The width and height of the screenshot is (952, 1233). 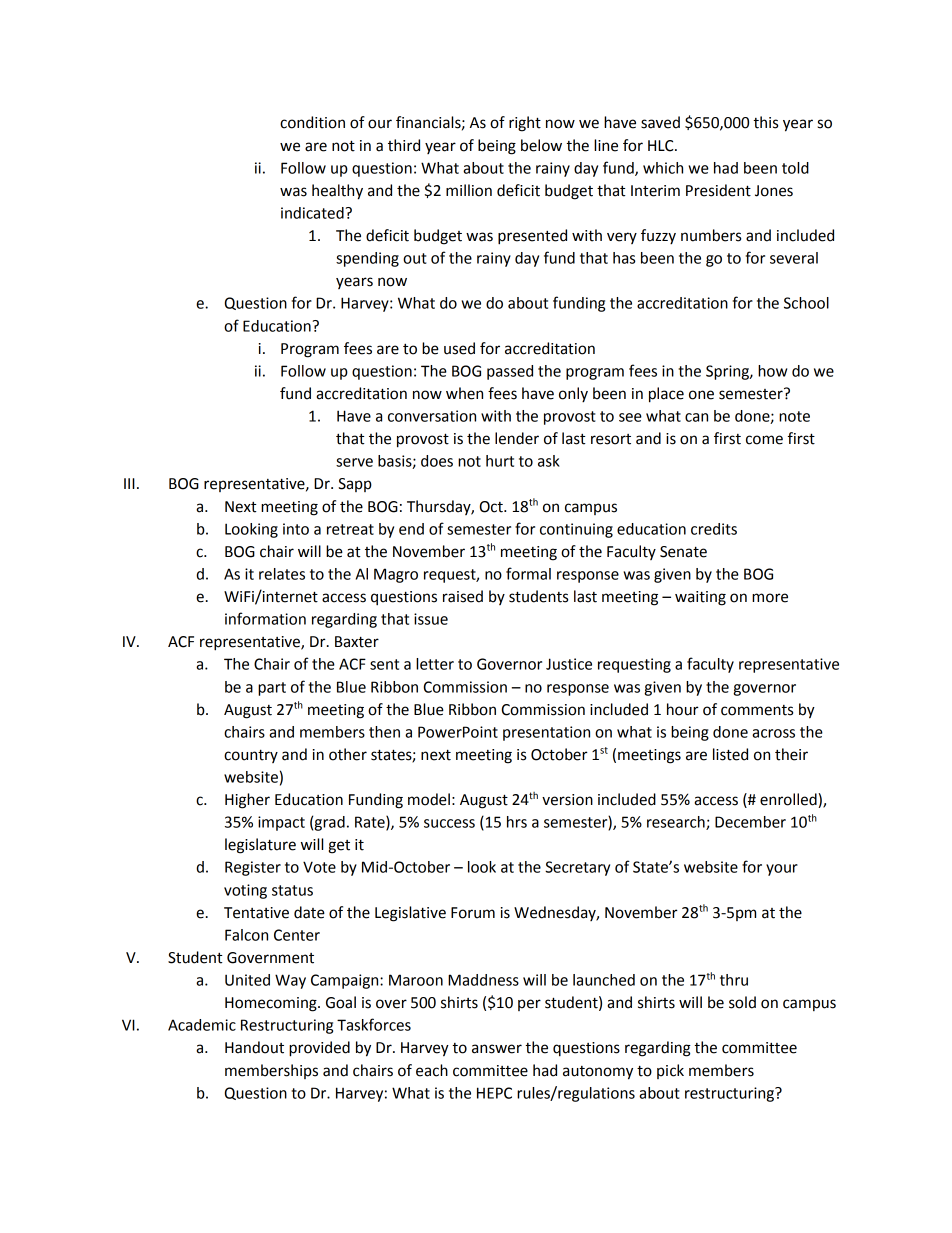 I want to click on condition, so click(x=312, y=122).
